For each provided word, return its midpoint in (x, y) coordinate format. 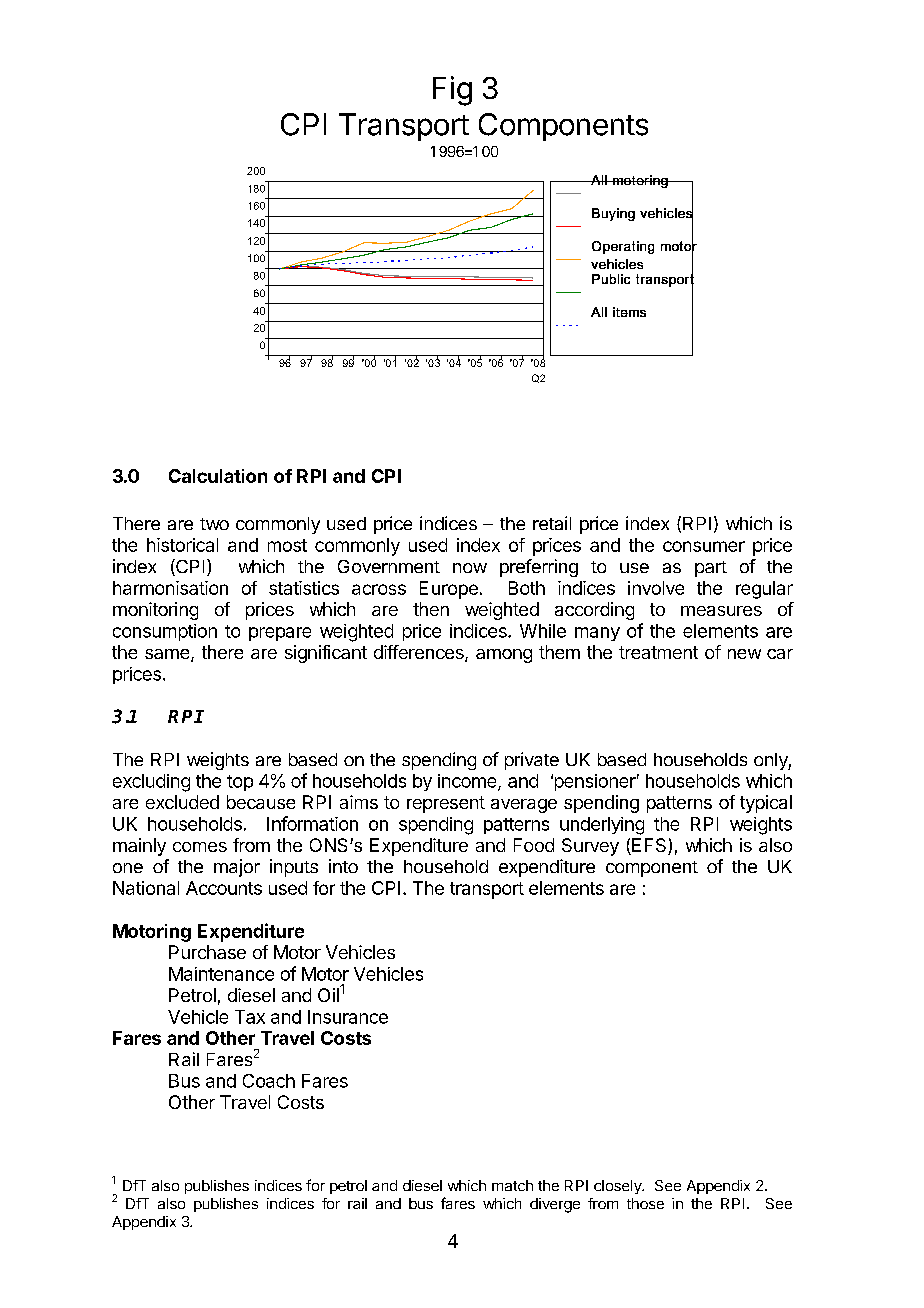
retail (552, 523)
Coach (269, 1081)
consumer (704, 546)
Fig (452, 91)
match (512, 1185)
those (645, 1203)
